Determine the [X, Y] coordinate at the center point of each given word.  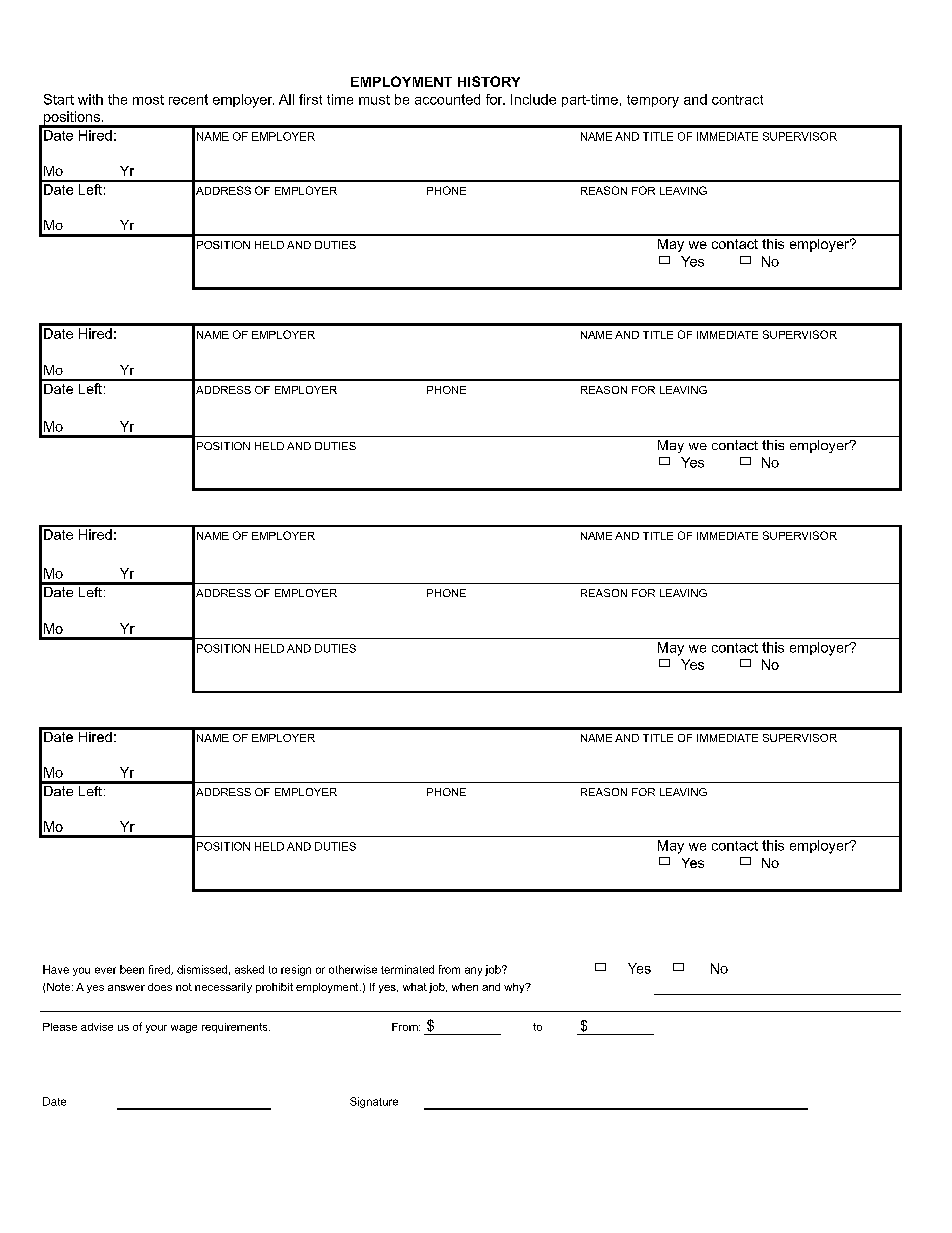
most [148, 100]
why [515, 988]
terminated [407, 969]
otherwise [353, 969]
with [90, 99]
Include [533, 99]
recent [188, 99]
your [156, 1029]
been [132, 969]
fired [160, 970]
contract [737, 100]
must [374, 100]
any [473, 971]
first [310, 99]
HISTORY [489, 81]
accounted [447, 99]
